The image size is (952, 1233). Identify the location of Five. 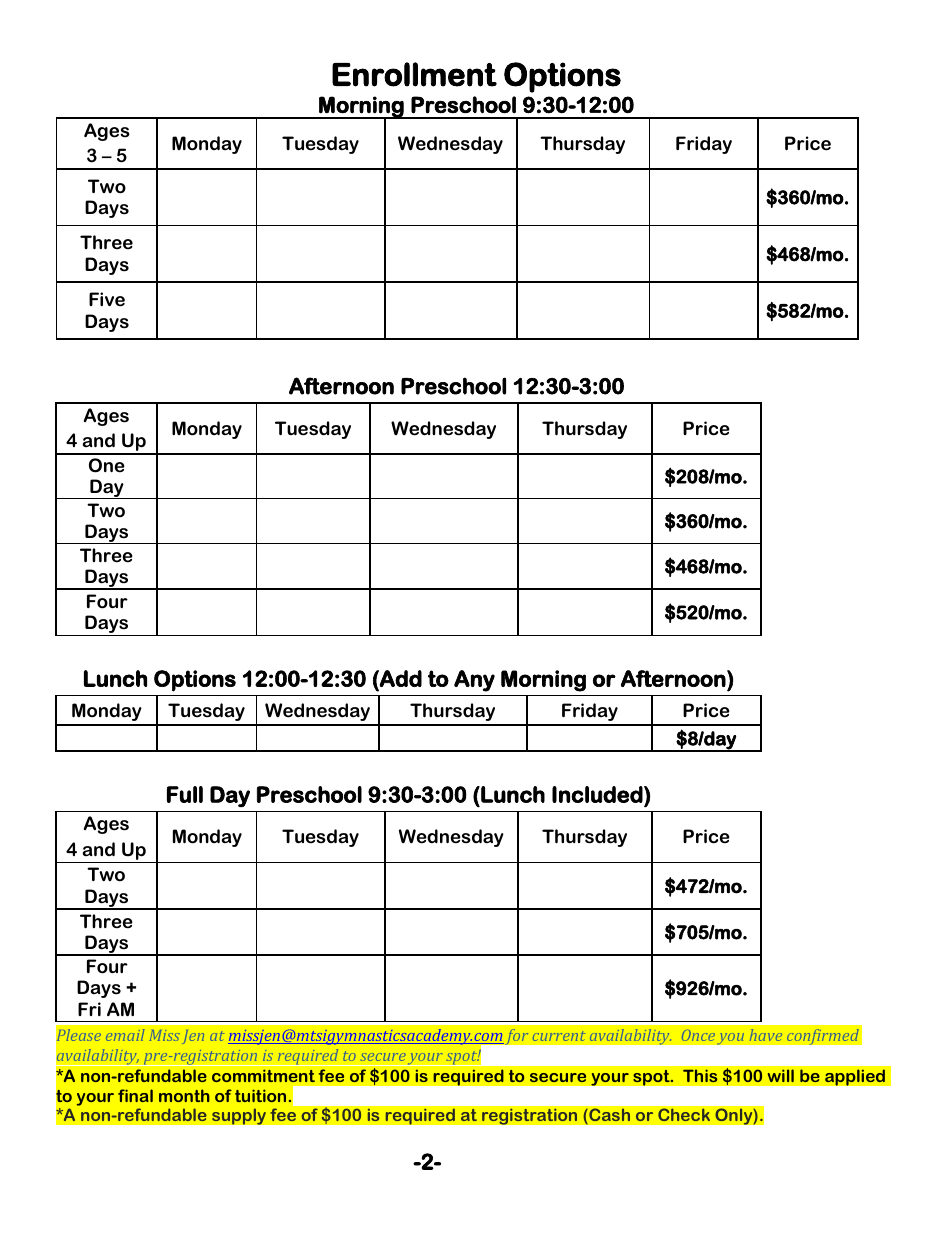
(107, 299).
